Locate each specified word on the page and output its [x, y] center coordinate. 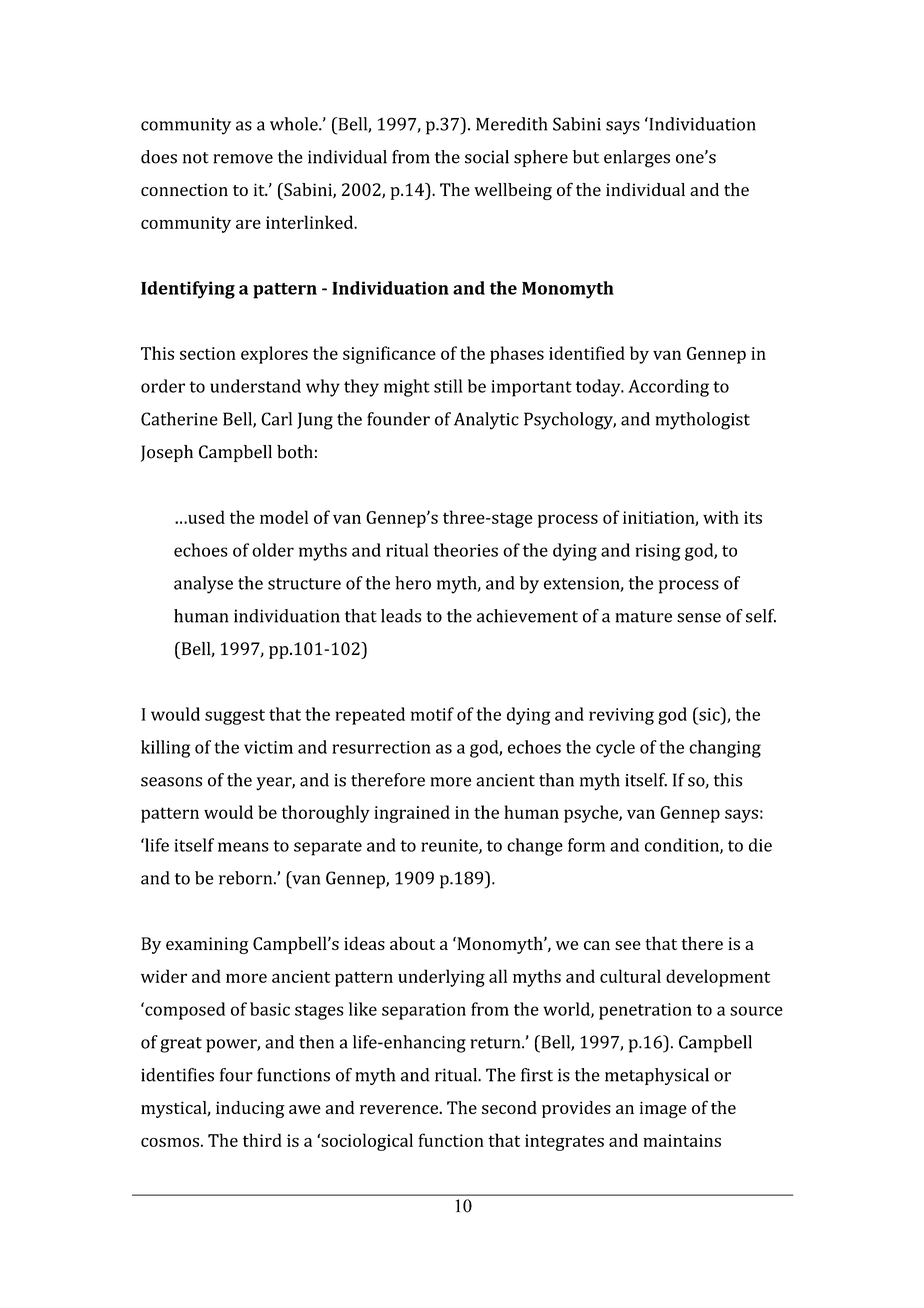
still [448, 386]
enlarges [637, 159]
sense [699, 618]
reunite [450, 846]
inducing [250, 1109]
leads [401, 616]
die [760, 845]
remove [243, 159]
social [487, 157]
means [243, 847]
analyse [203, 585]
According [668, 388]
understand [255, 386]
